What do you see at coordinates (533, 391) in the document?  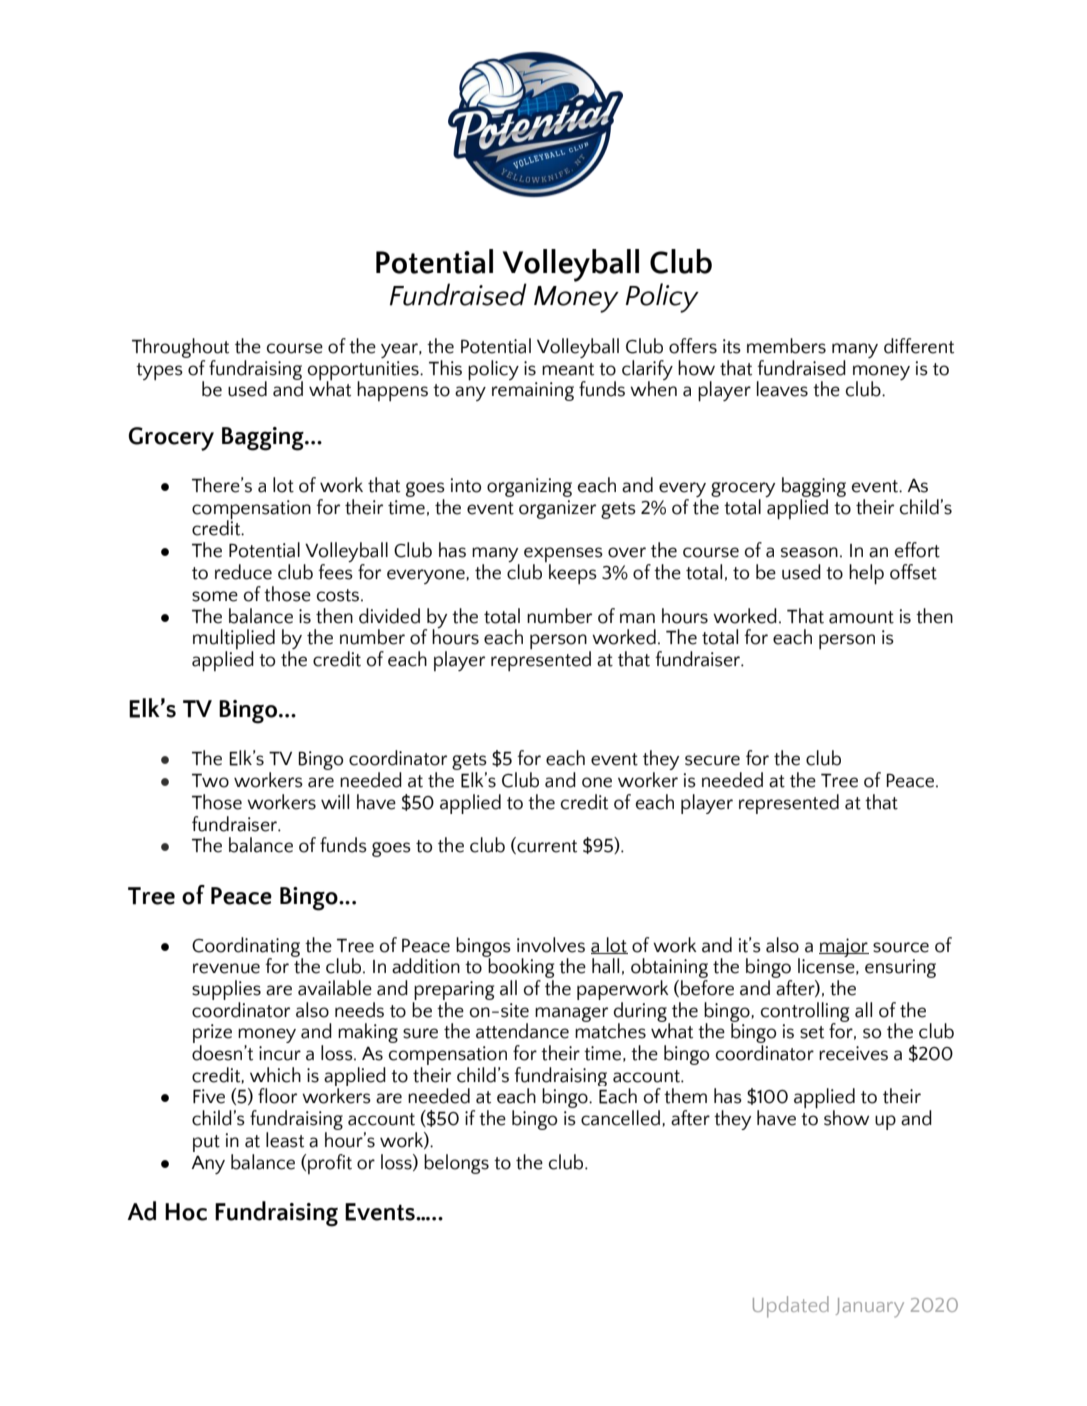 I see `remaining` at bounding box center [533, 391].
